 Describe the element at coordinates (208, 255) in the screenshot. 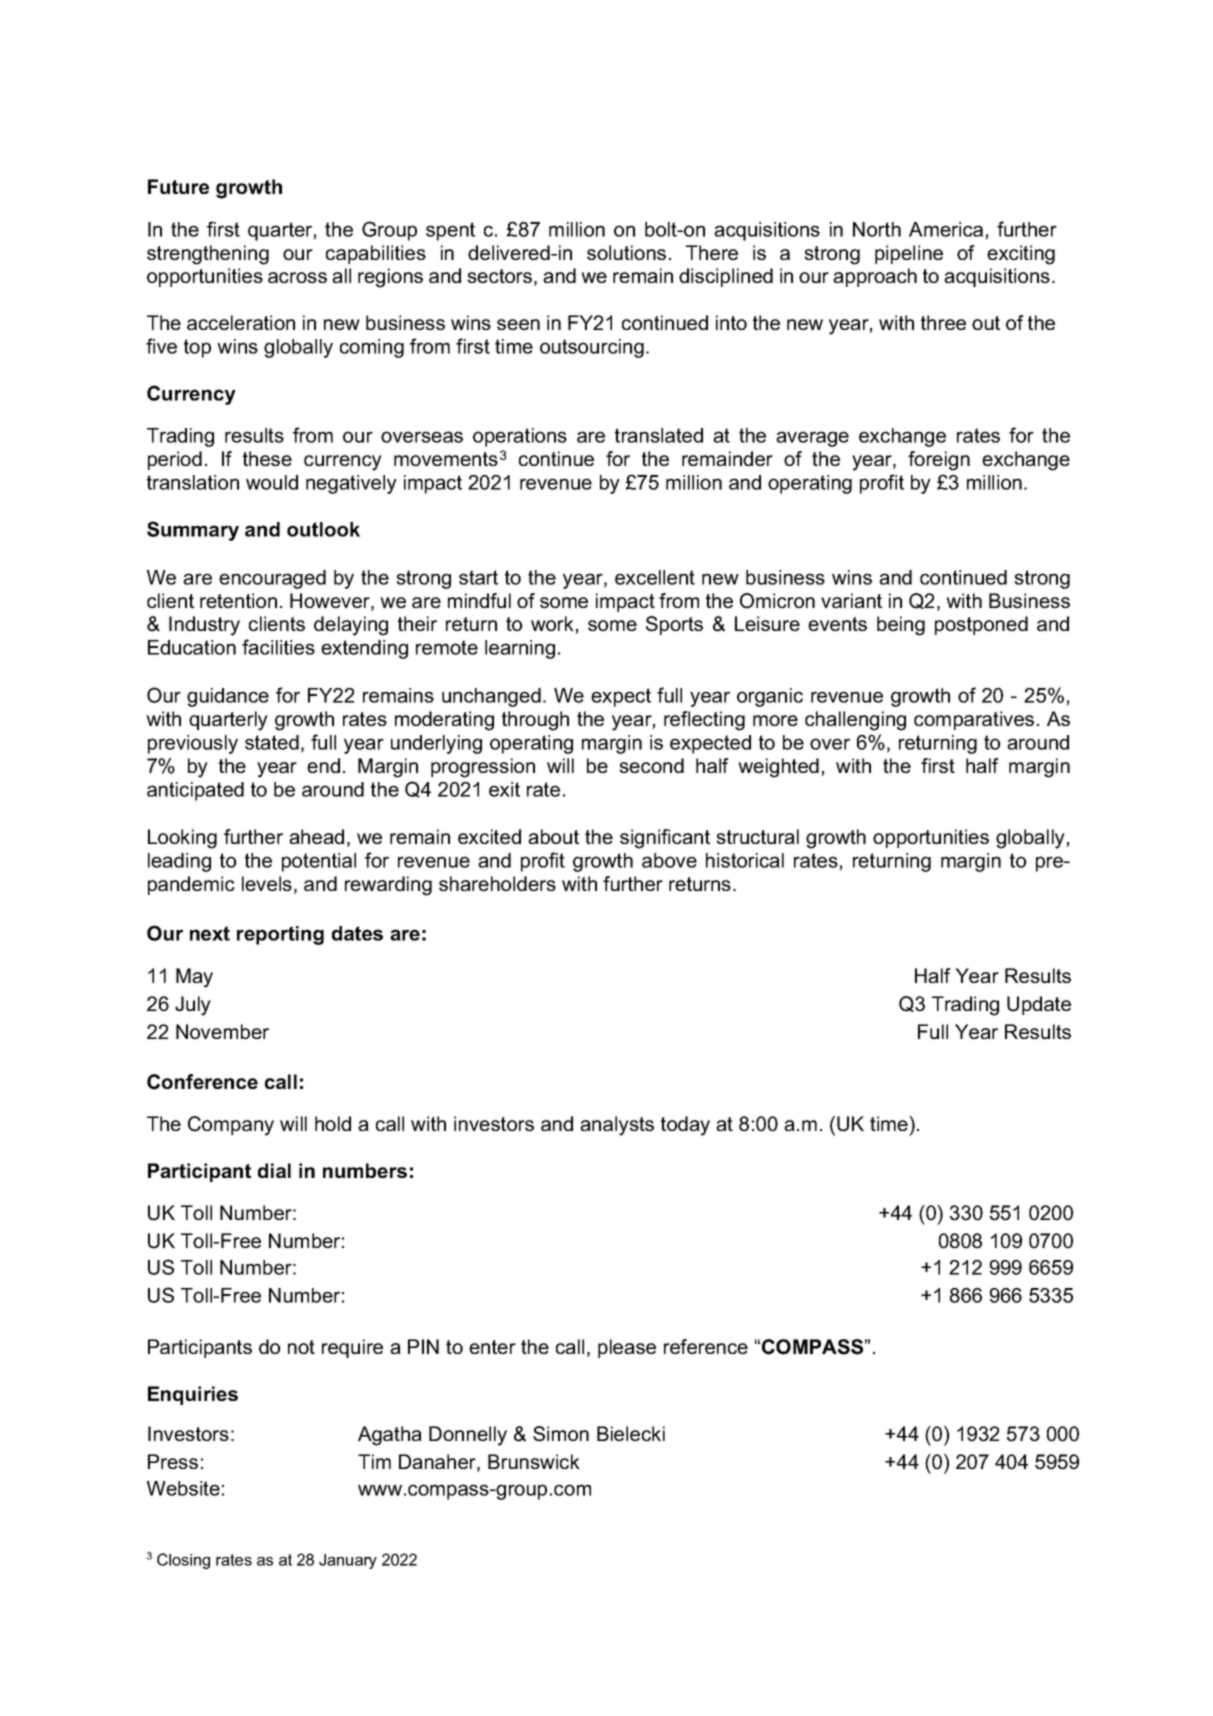

I see `strengthening` at that location.
